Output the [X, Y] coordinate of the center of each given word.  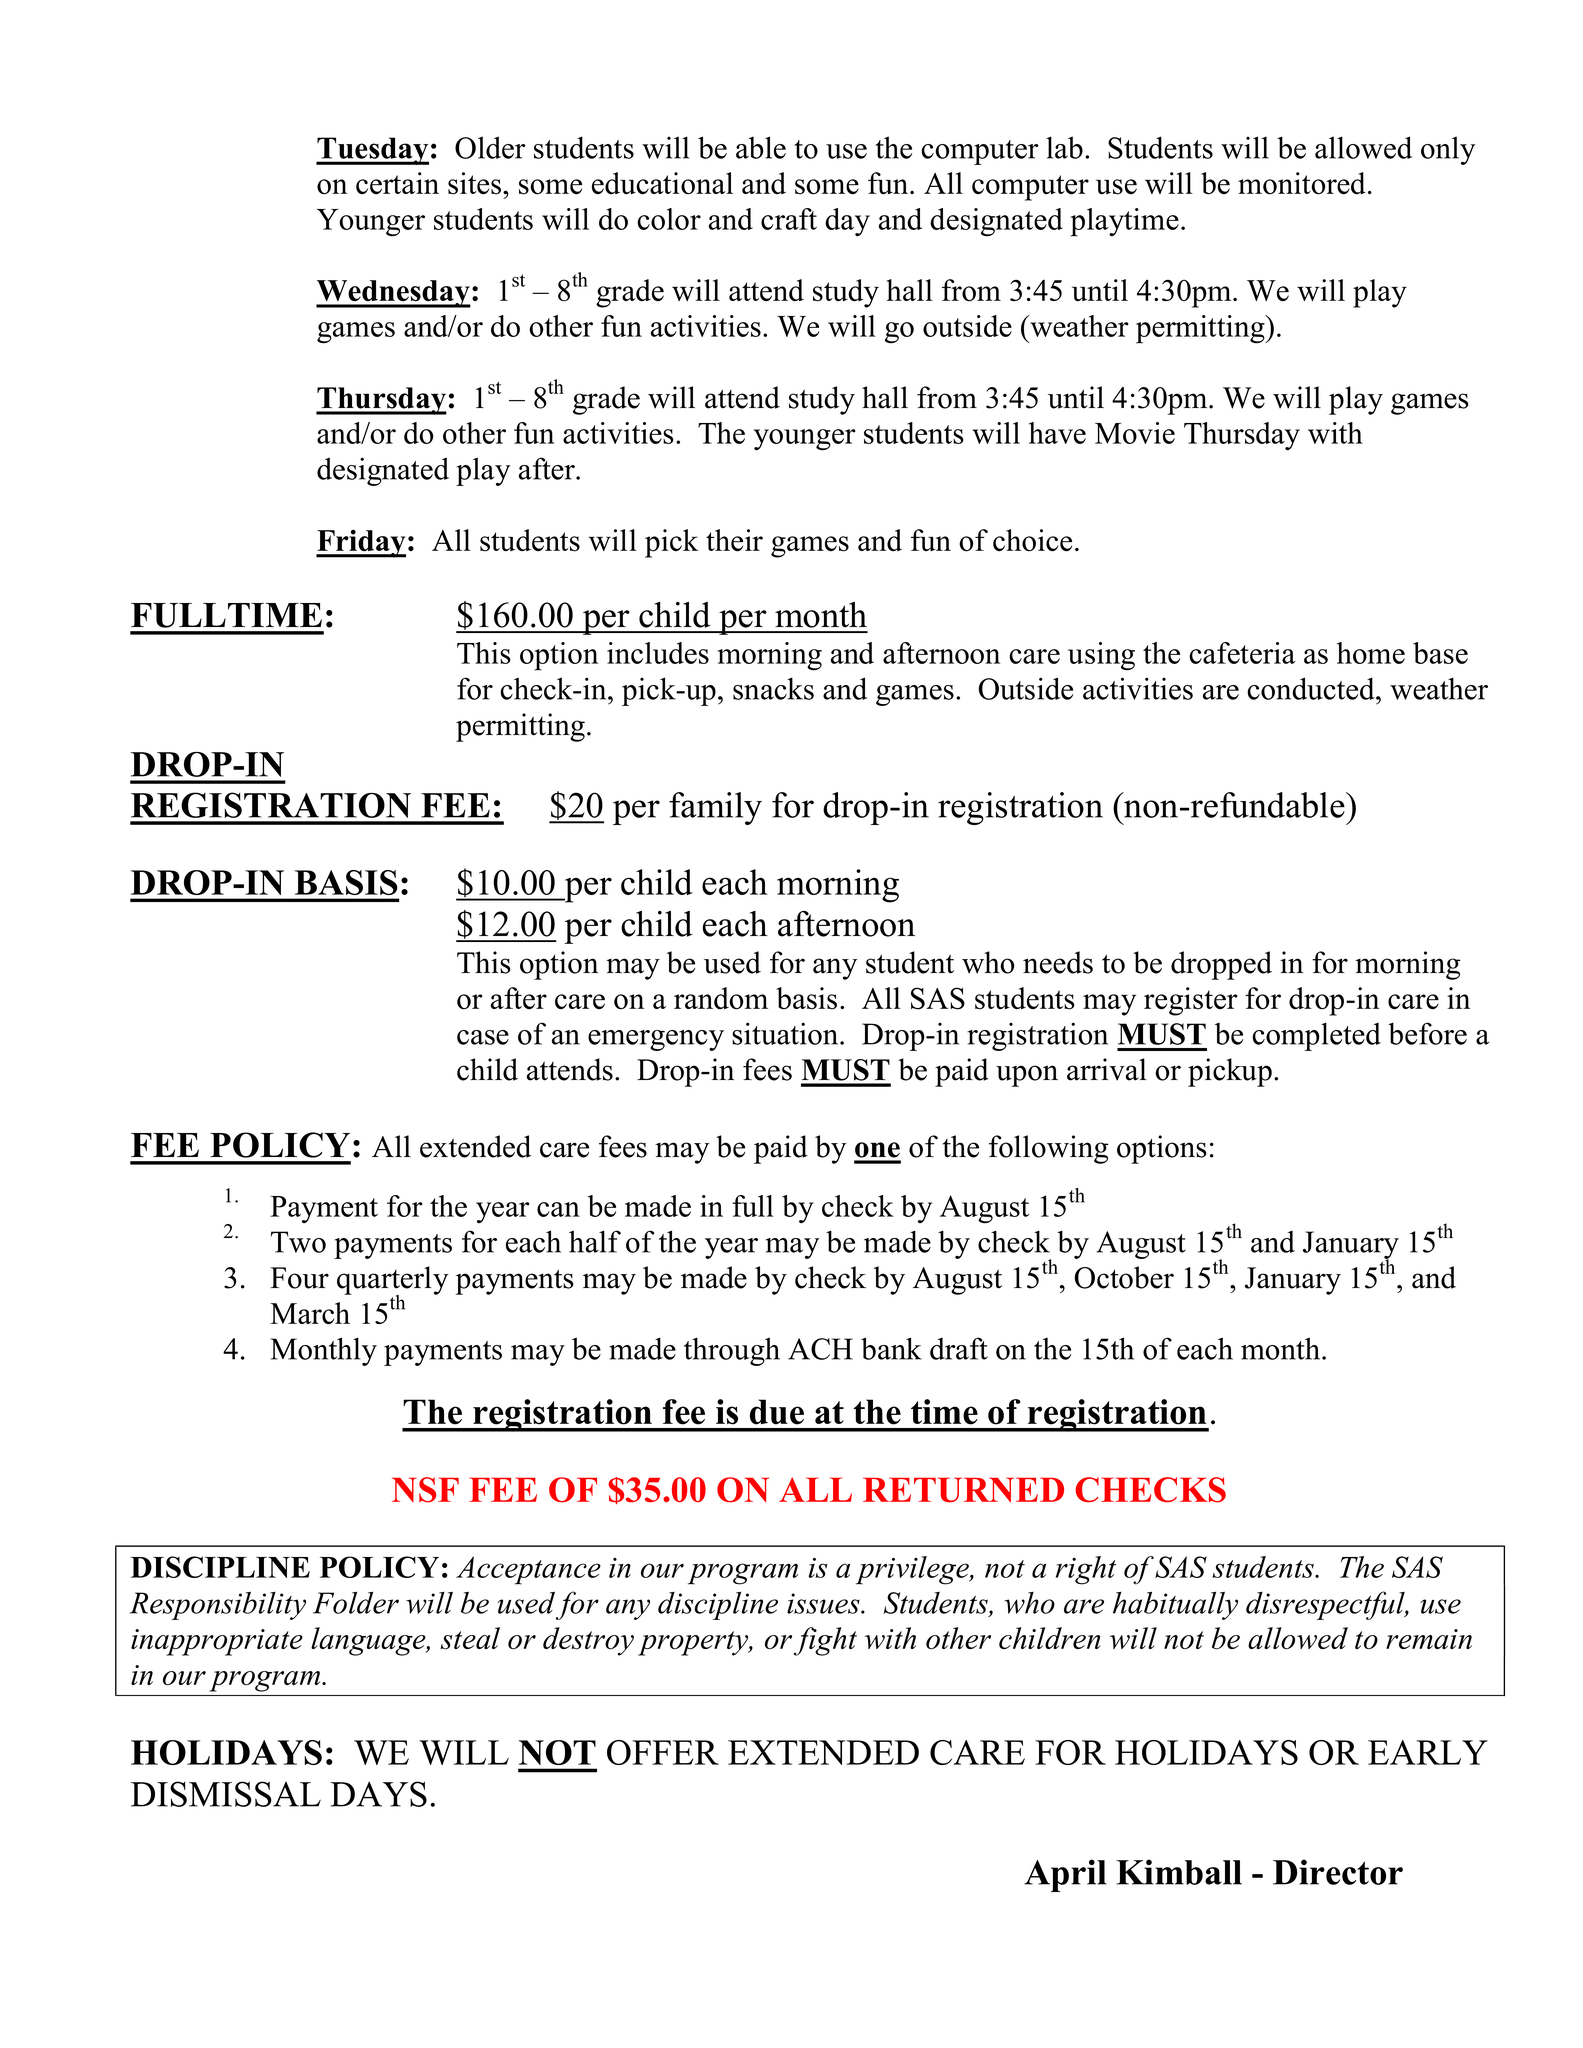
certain [397, 183]
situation [786, 1033]
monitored [1302, 183]
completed [1316, 1036]
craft [789, 219]
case [483, 1037]
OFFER [663, 1752]
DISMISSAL [226, 1794]
